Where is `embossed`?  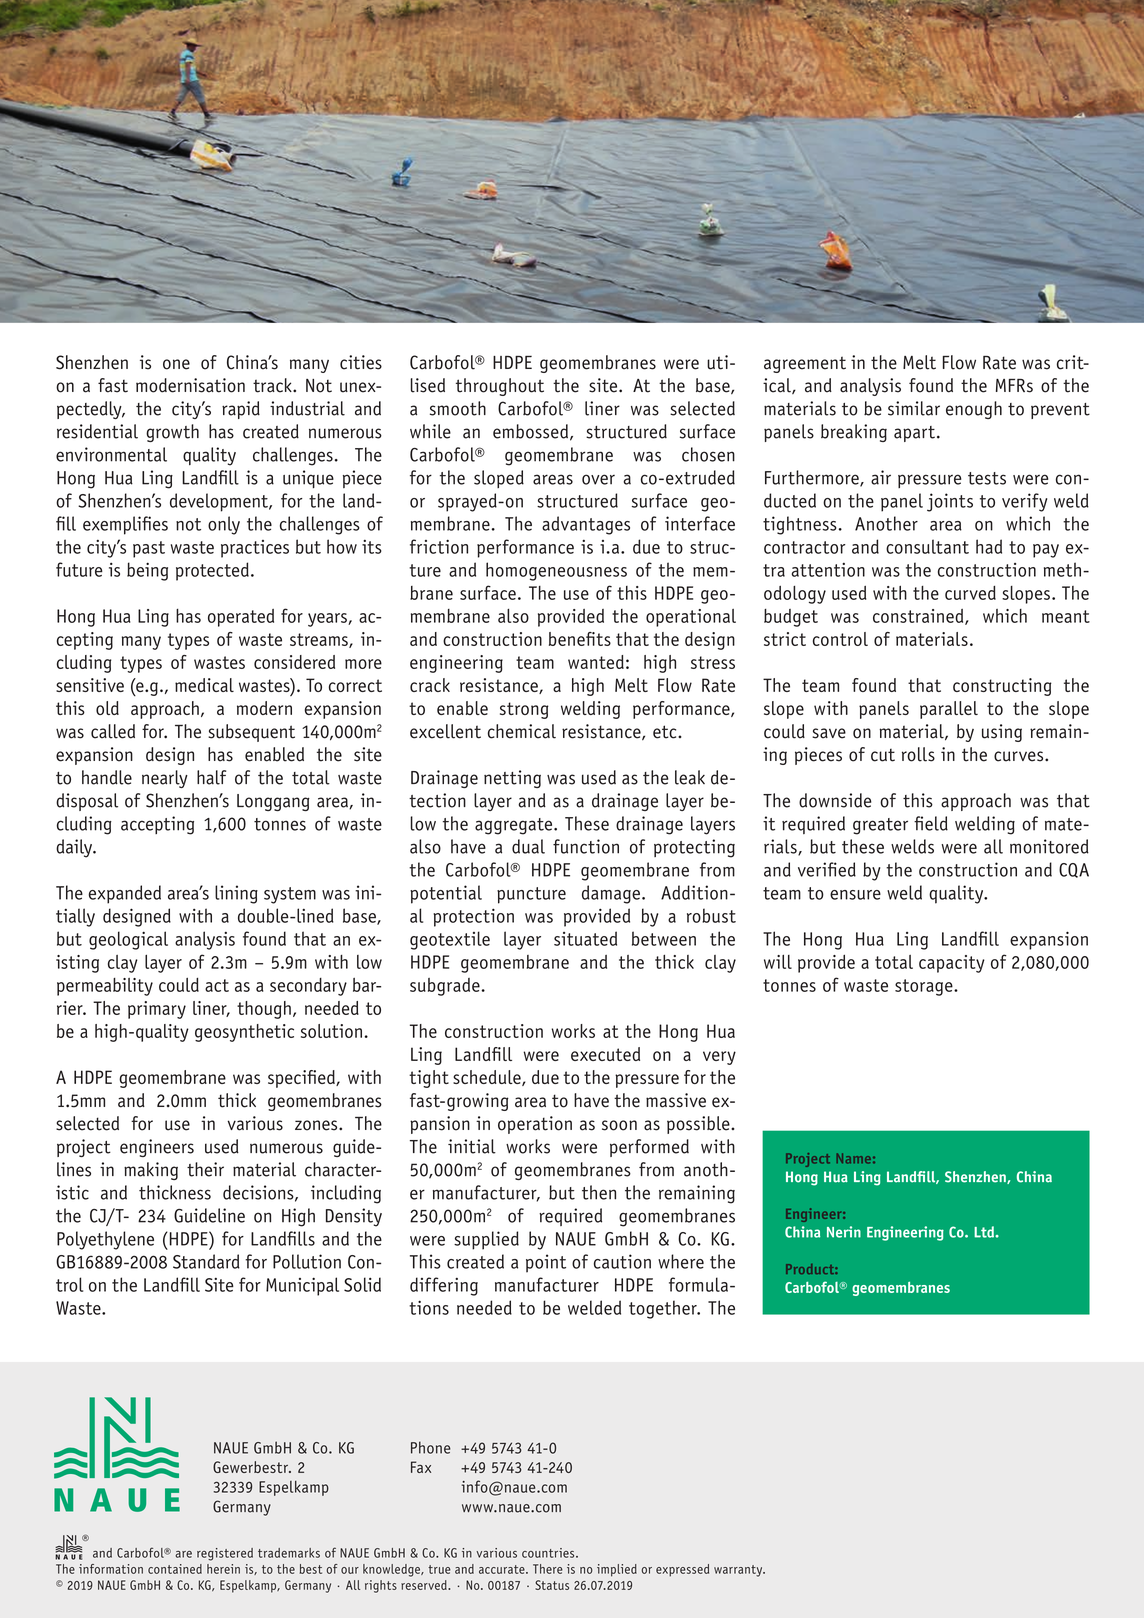
embossed is located at coordinates (530, 431).
